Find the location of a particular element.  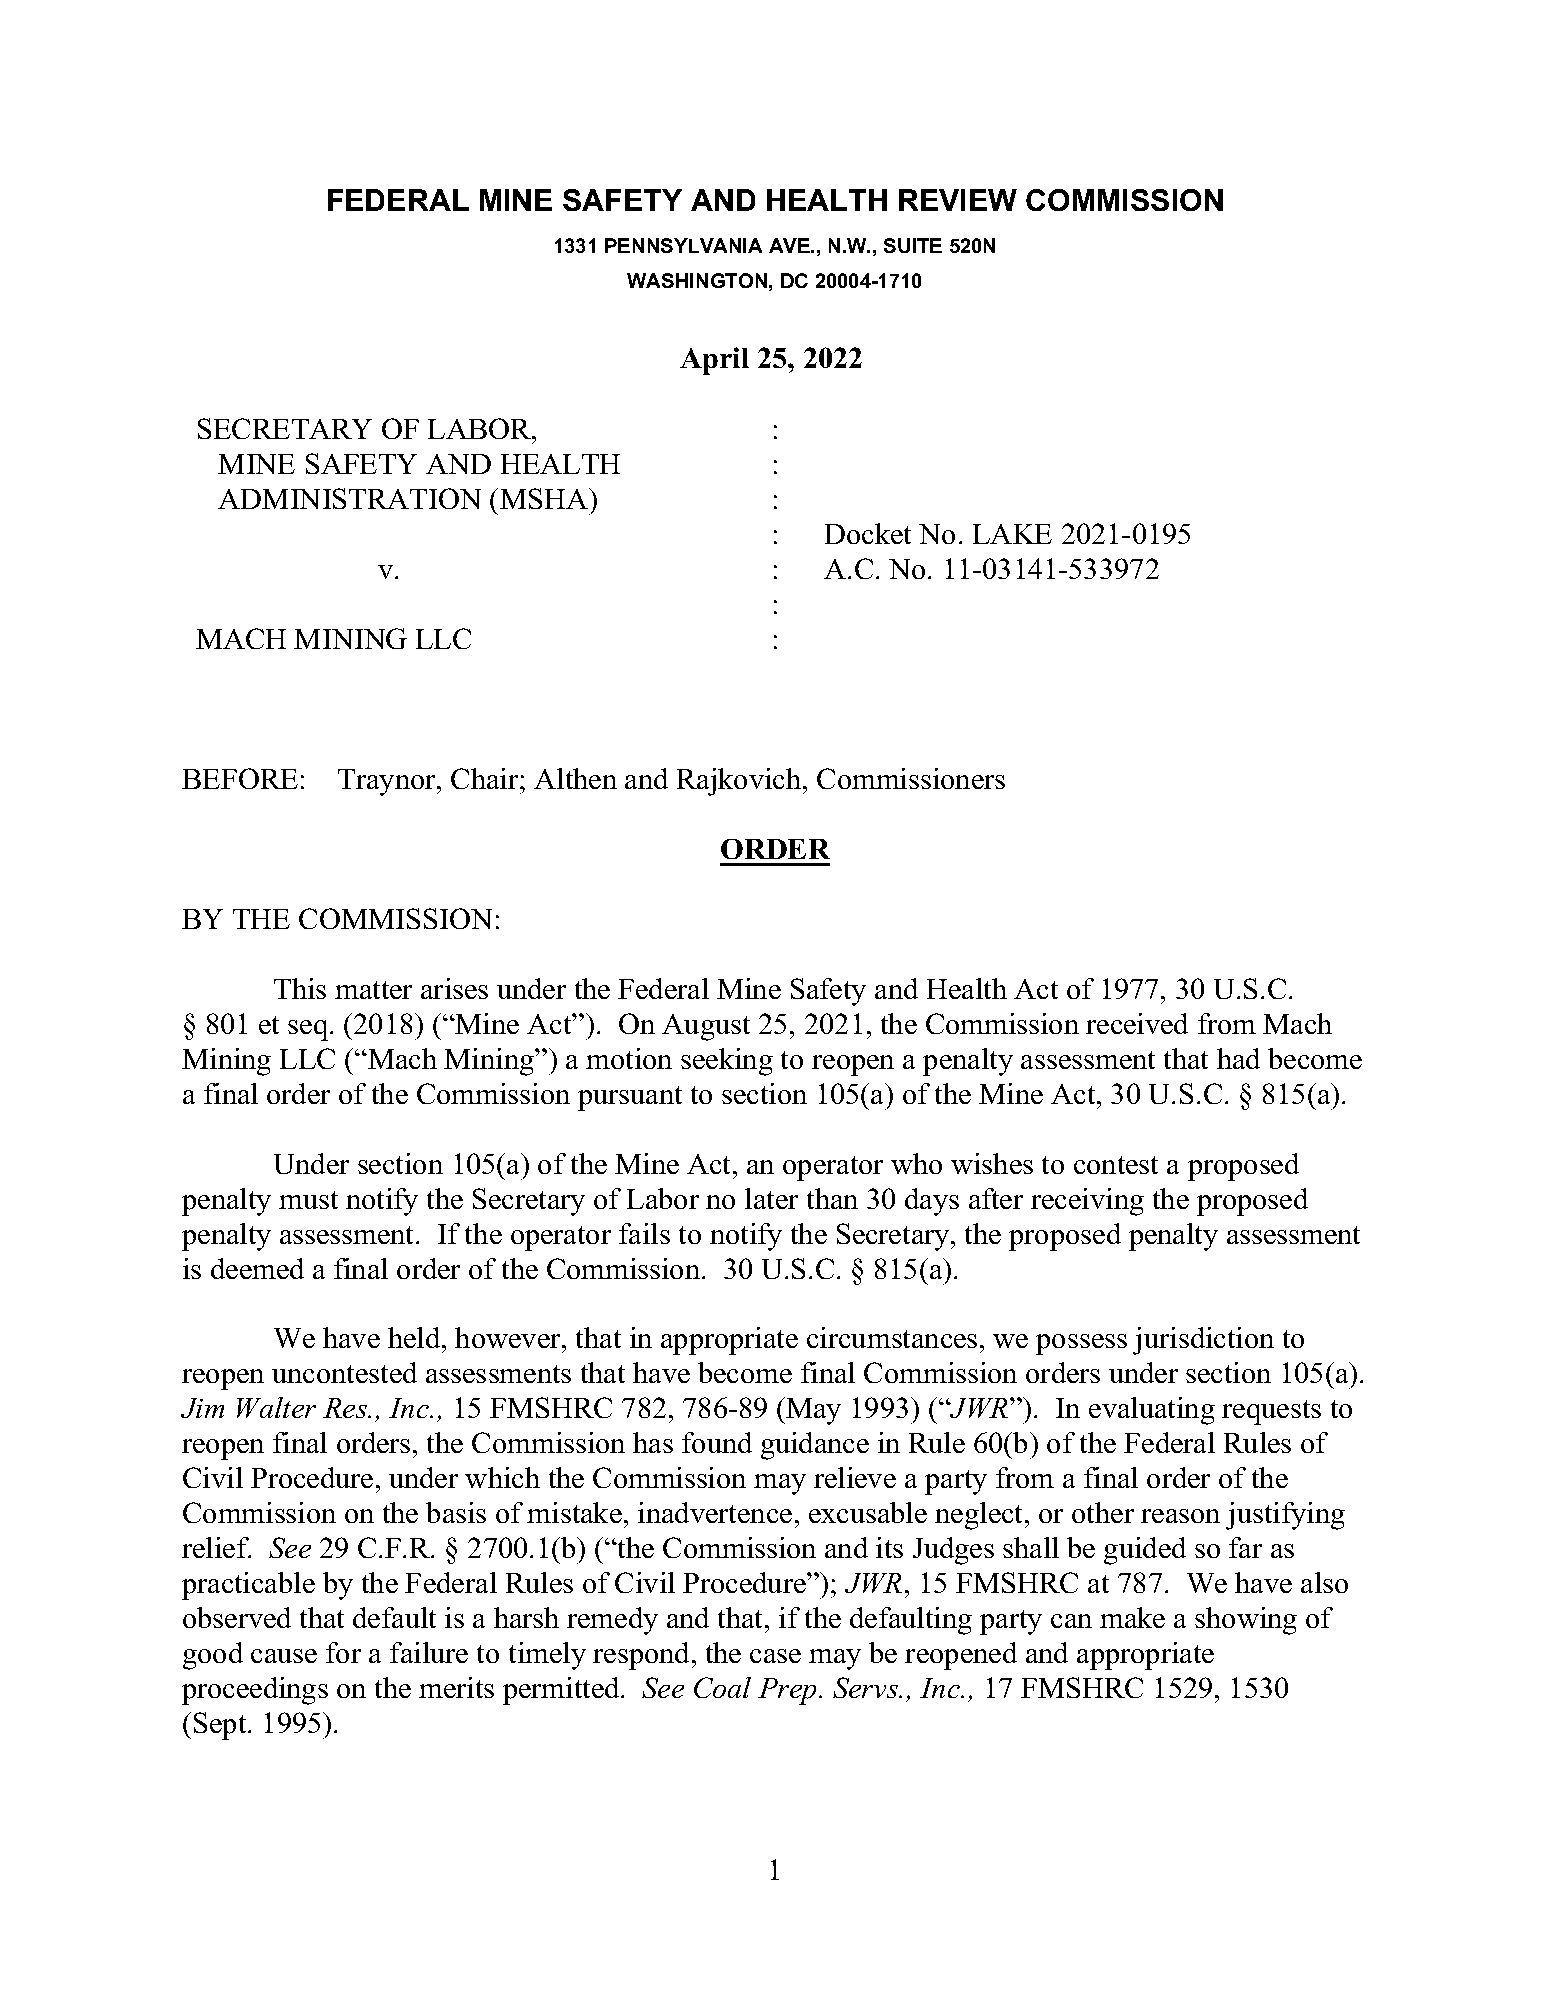

Chair is located at coordinates (486, 778).
